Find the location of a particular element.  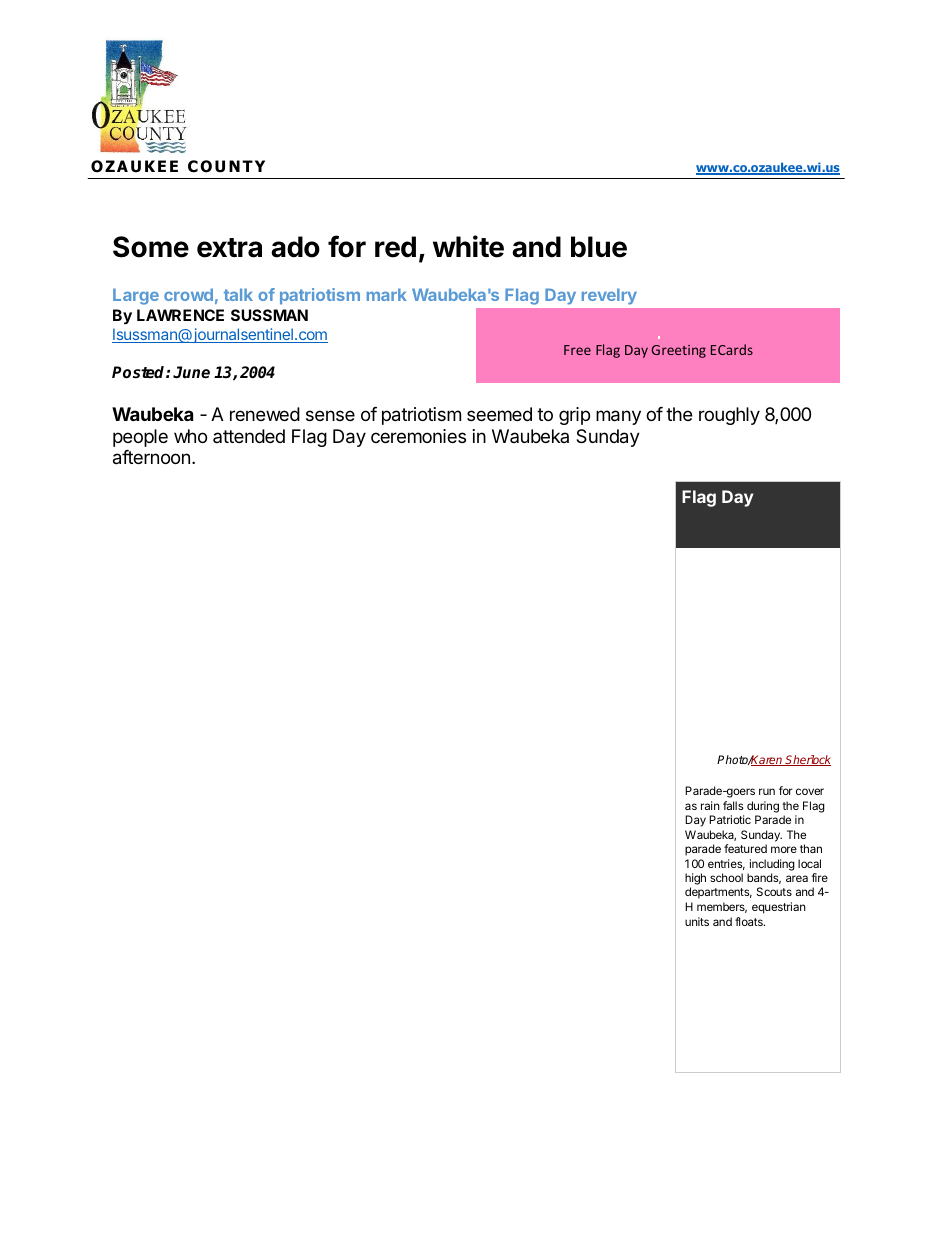

afternoon is located at coordinates (151, 457).
